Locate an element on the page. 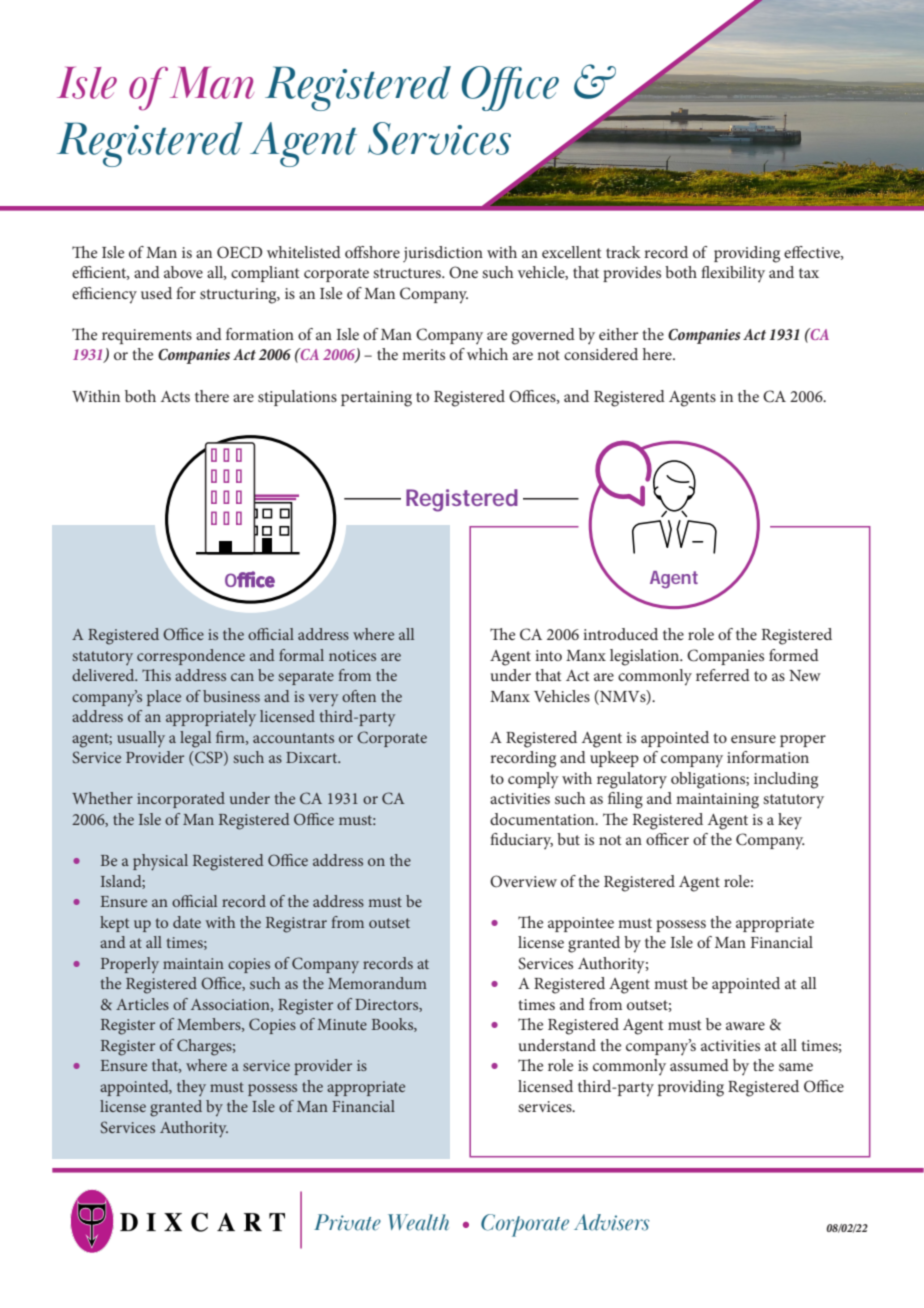 This image has height=1308, width=924. flexibility is located at coordinates (733, 274).
